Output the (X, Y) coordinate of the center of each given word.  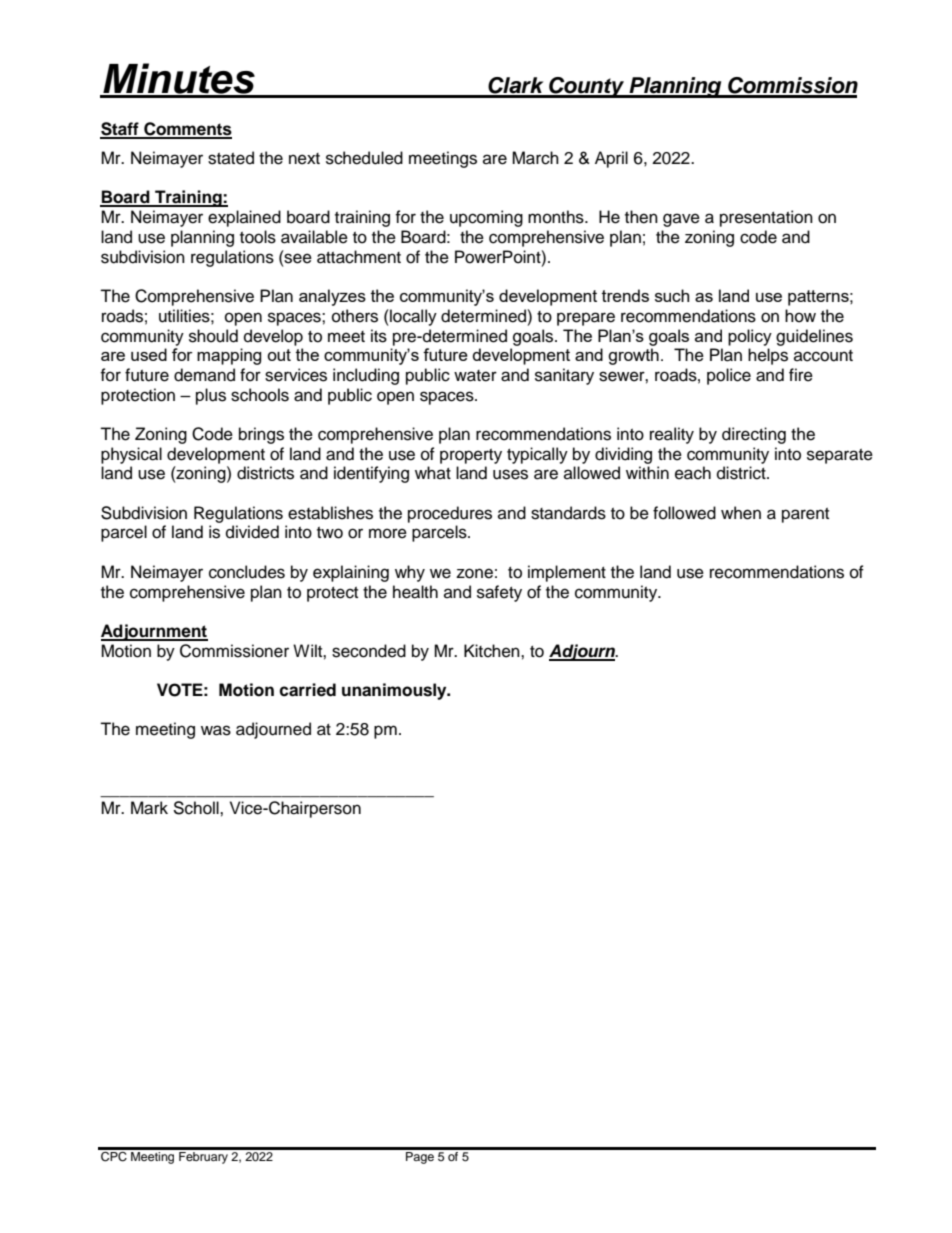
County (587, 87)
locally (412, 317)
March (535, 158)
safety (499, 593)
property (471, 456)
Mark (149, 808)
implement (567, 573)
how (800, 316)
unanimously (395, 691)
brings (261, 435)
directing (754, 435)
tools (258, 237)
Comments (187, 130)
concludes (247, 572)
